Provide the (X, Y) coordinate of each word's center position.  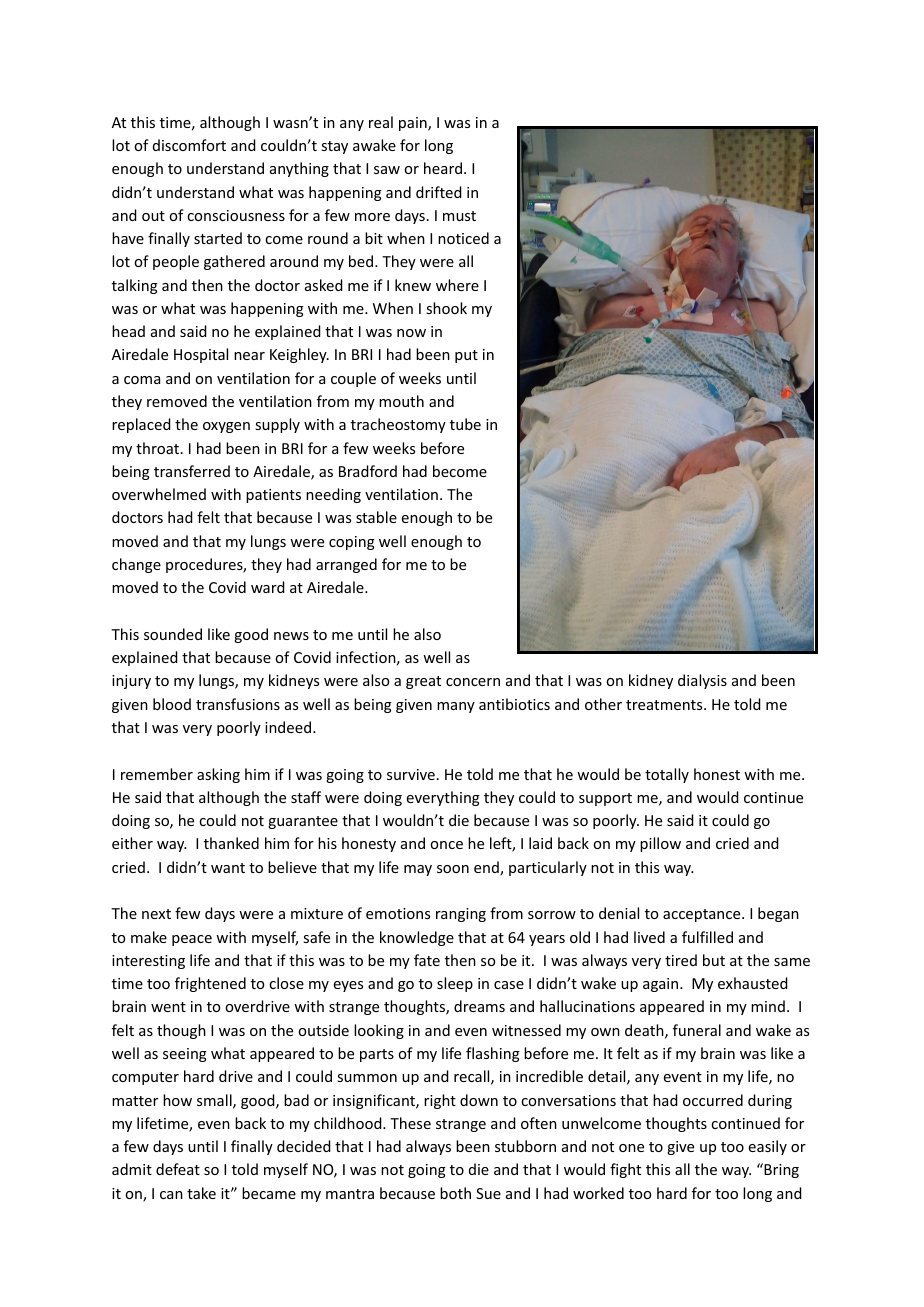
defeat (178, 1169)
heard (443, 168)
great (423, 682)
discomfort (189, 145)
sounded (173, 634)
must (459, 216)
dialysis (702, 681)
